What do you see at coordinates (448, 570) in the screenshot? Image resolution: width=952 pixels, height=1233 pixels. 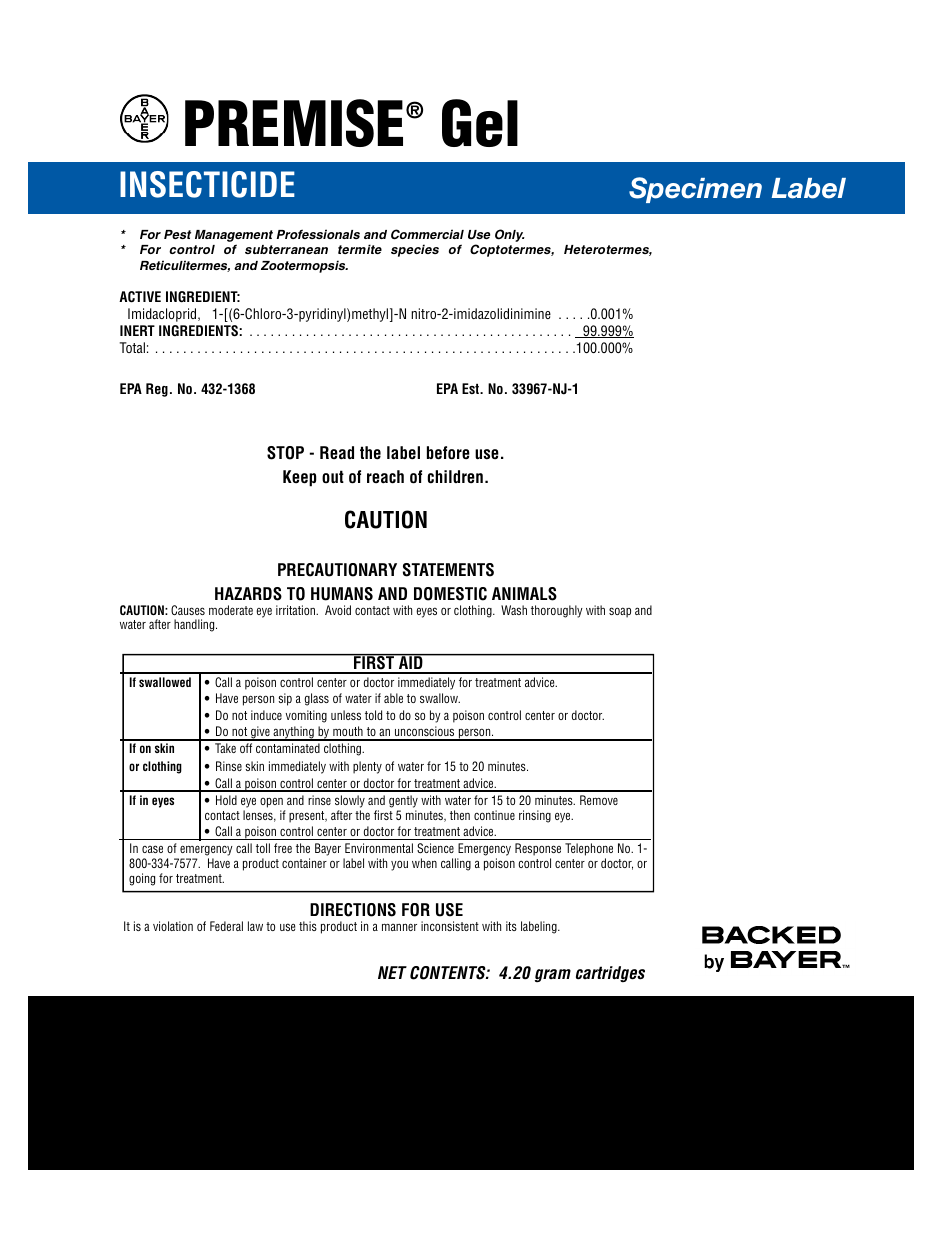 I see `STATEMENTS` at bounding box center [448, 570].
